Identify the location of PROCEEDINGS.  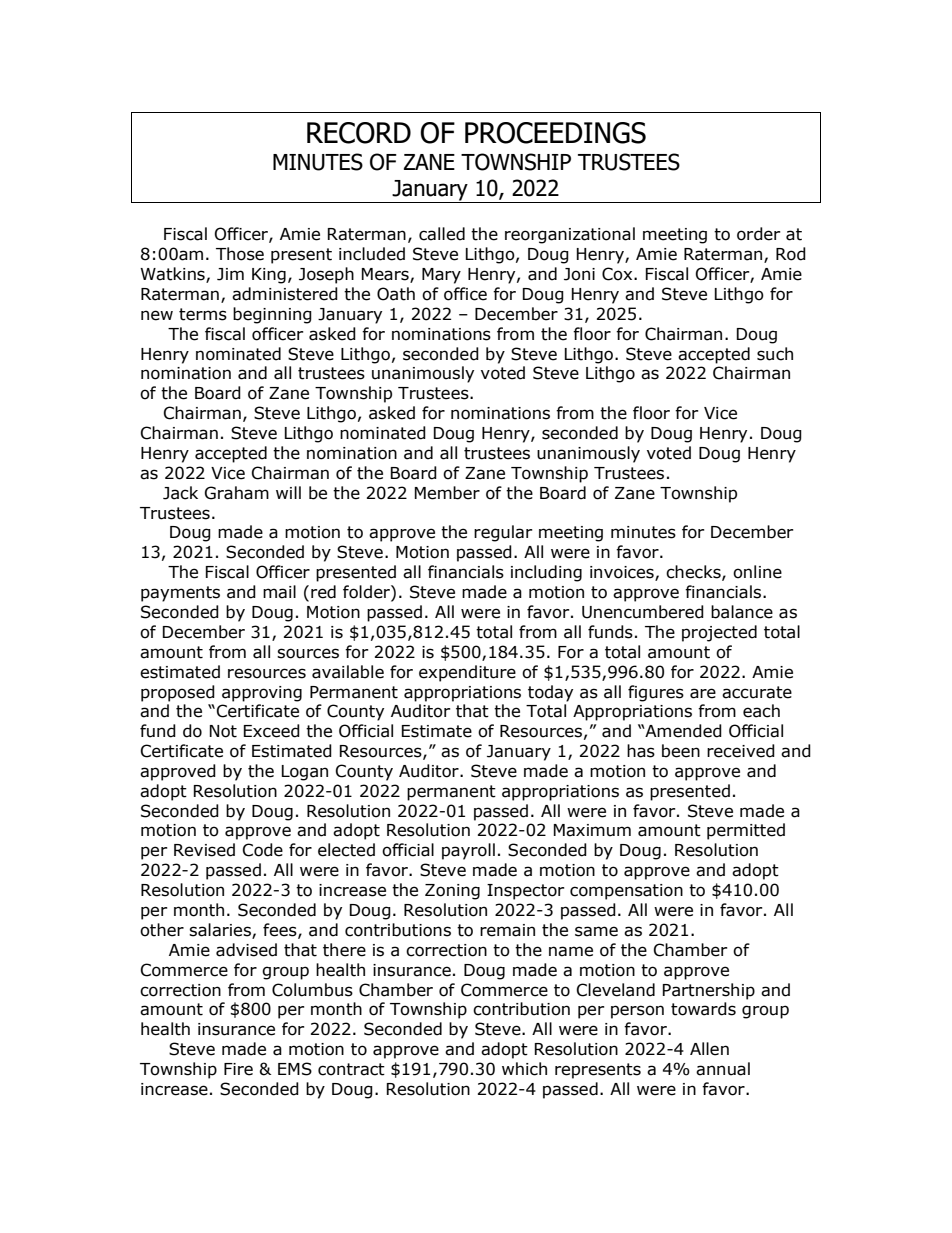
(555, 133).
